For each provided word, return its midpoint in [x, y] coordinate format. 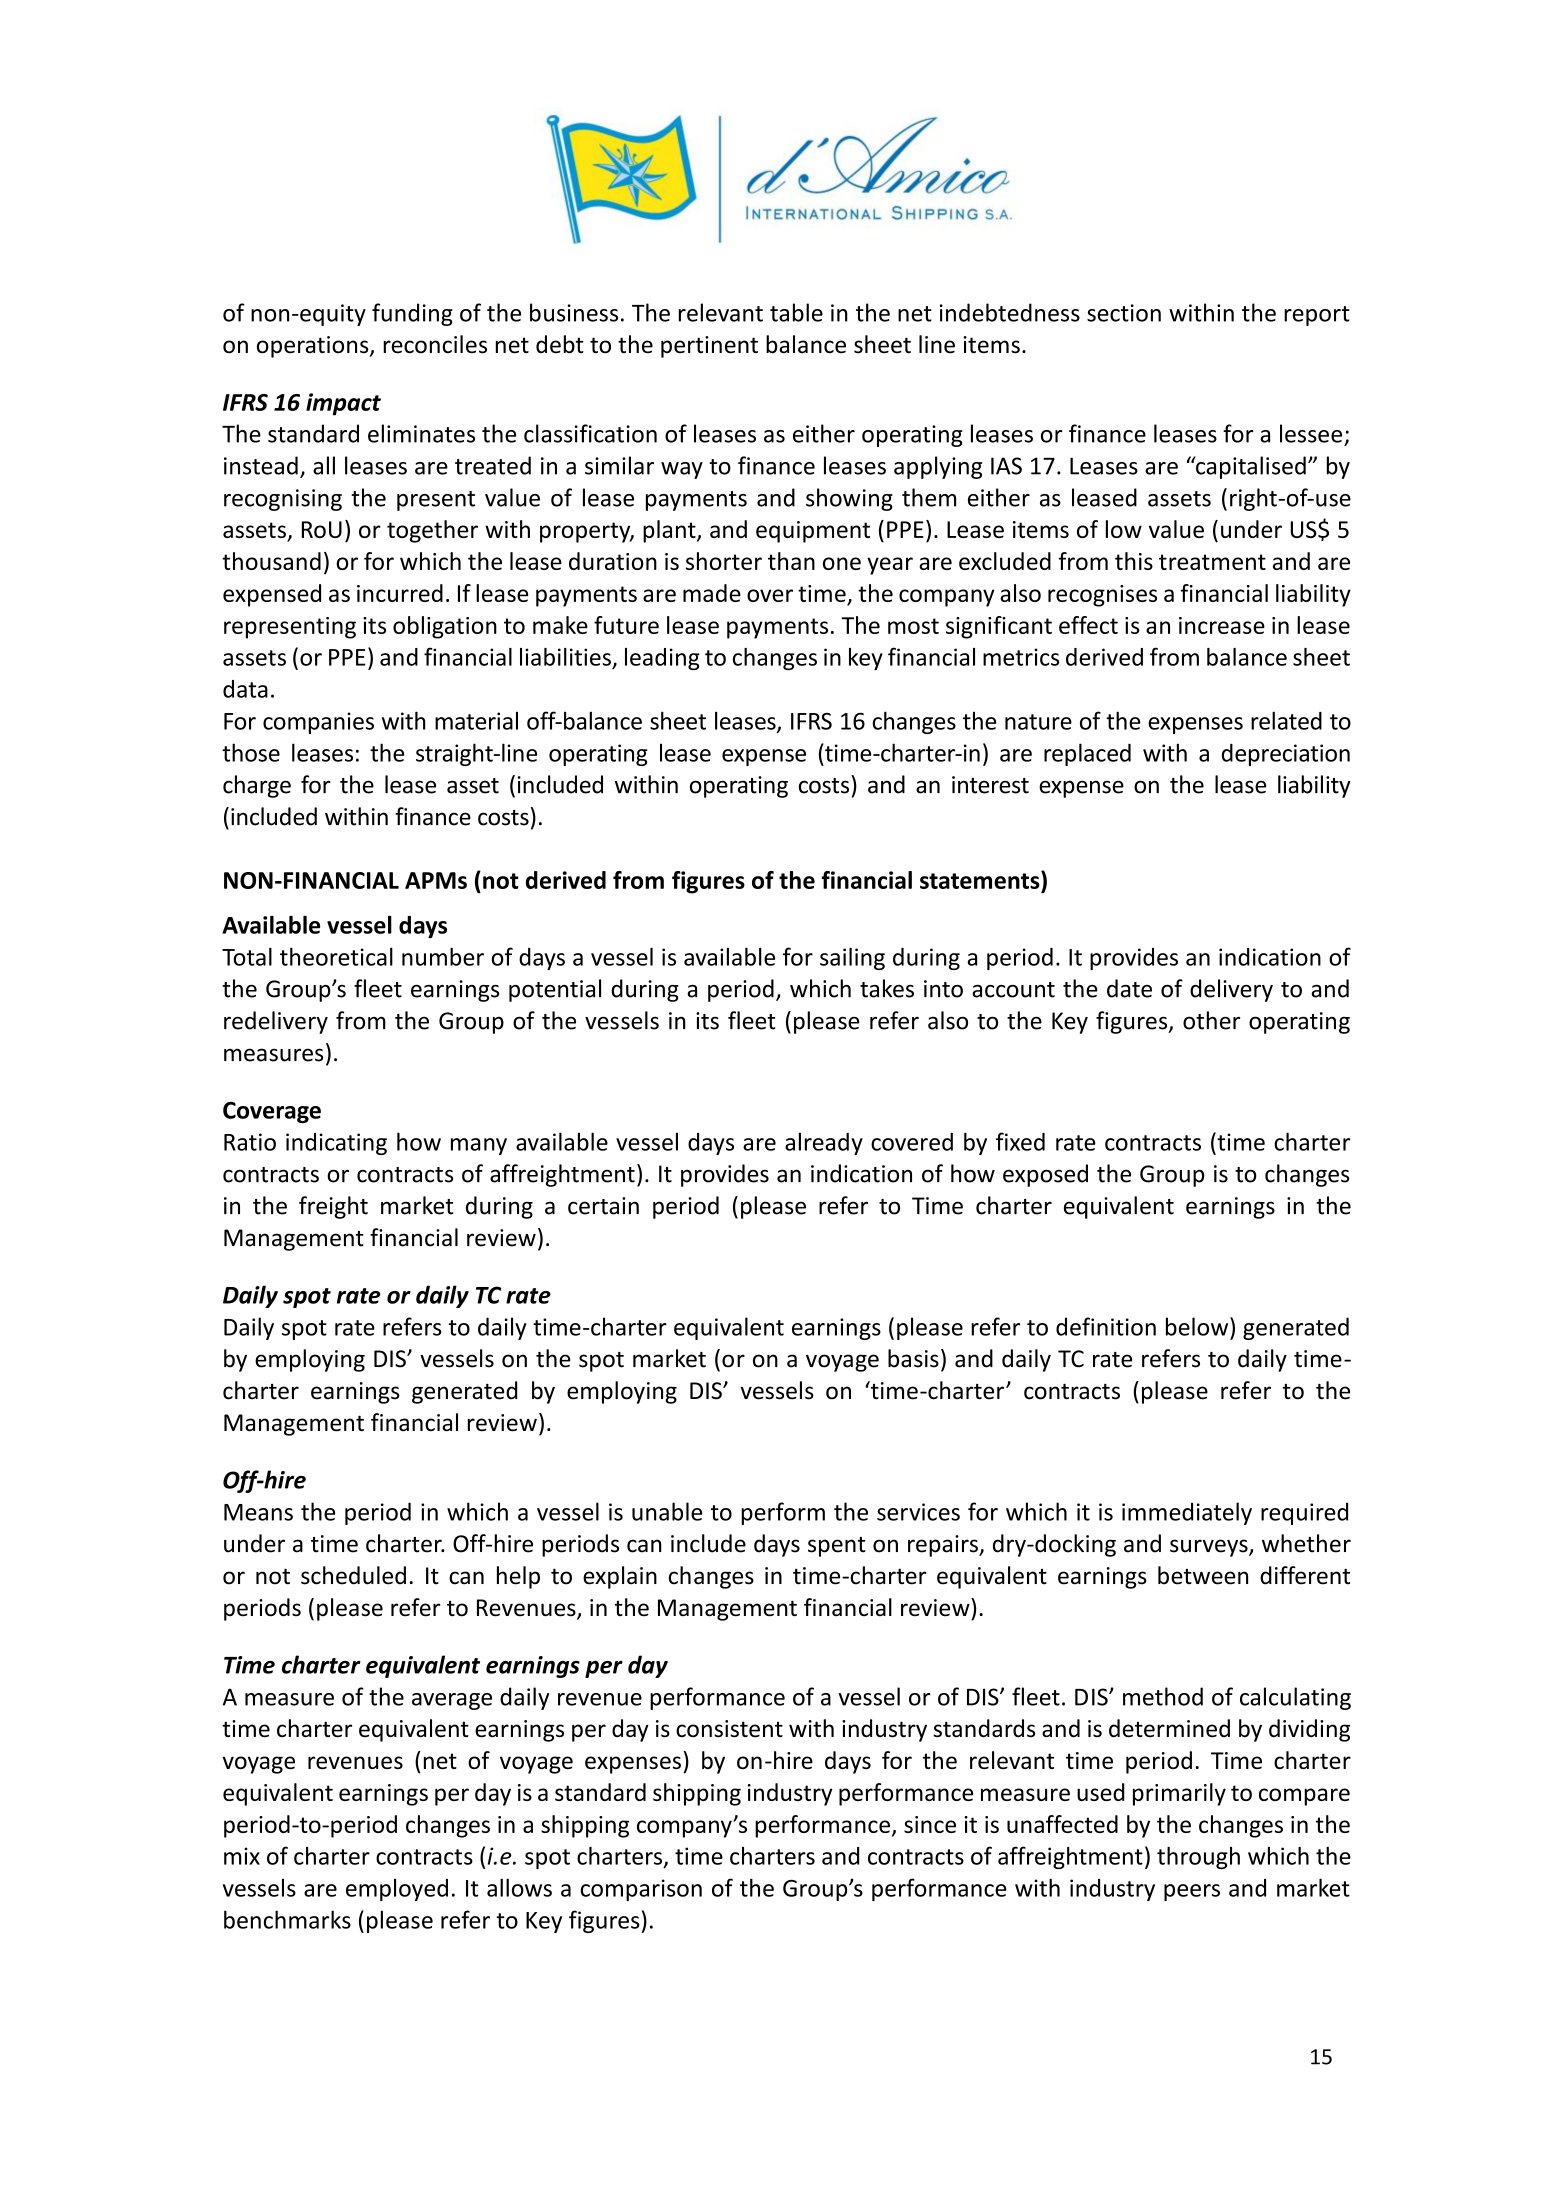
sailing [852, 958]
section [1124, 313]
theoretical [336, 956]
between [1203, 1575]
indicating [336, 1144]
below [1198, 1326]
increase [1222, 625]
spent [837, 1547]
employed [397, 1890]
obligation [445, 627]
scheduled [353, 1575]
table [796, 312]
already [824, 1143]
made [712, 593]
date [1129, 988]
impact [343, 404]
